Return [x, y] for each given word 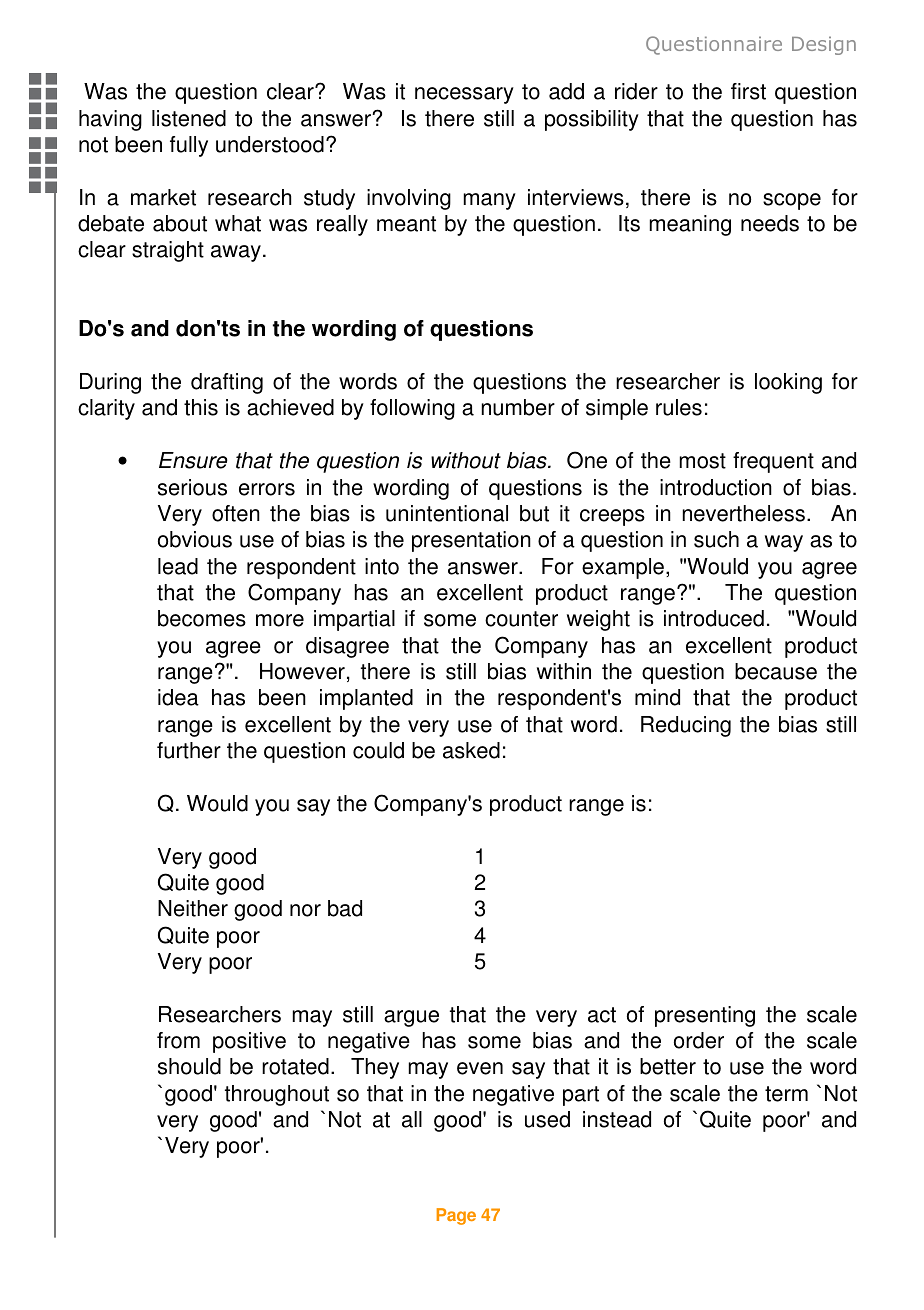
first [748, 91]
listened [189, 118]
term [786, 1094]
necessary [464, 95]
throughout [277, 1095]
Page [456, 1216]
